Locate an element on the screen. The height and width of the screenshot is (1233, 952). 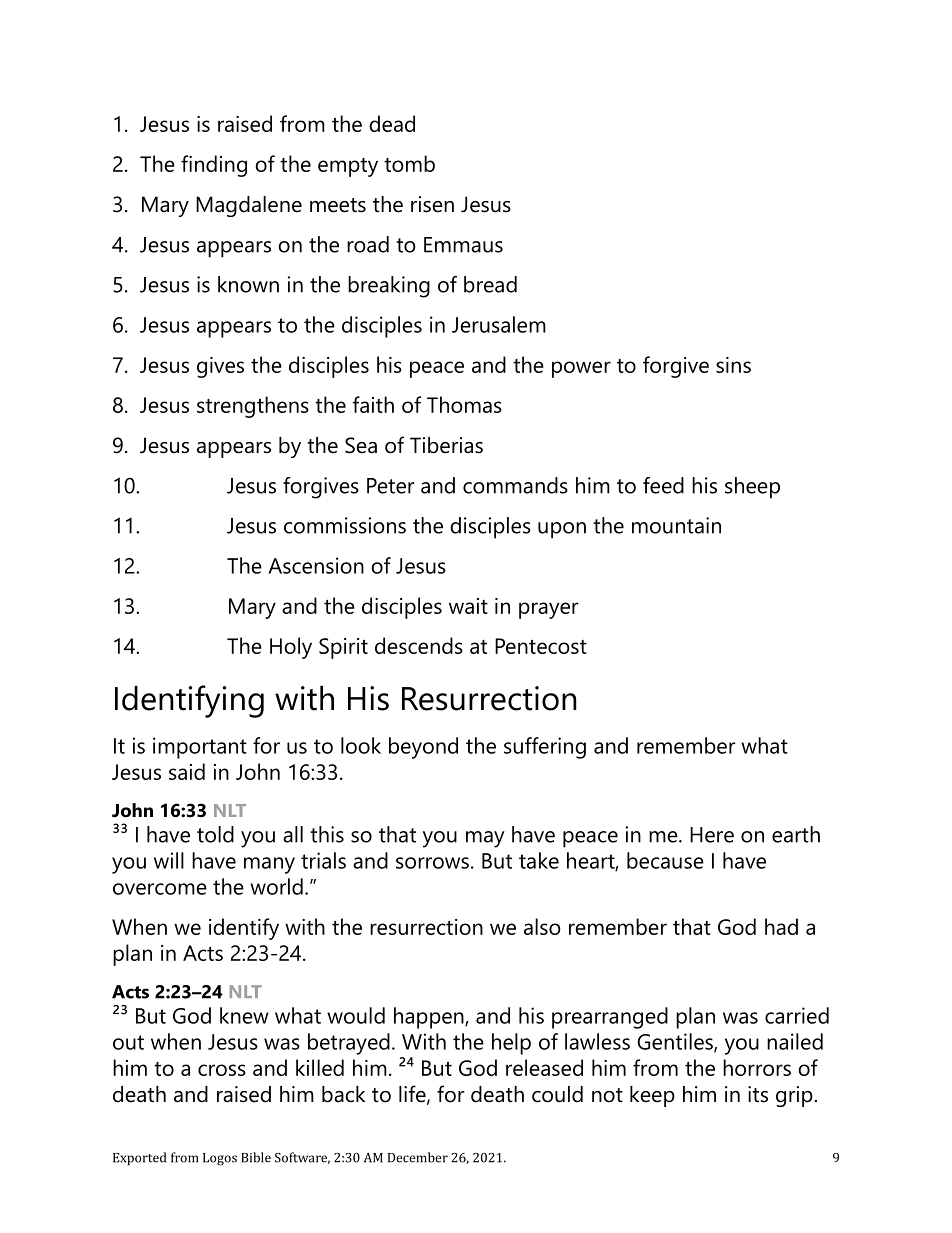
Here is located at coordinates (712, 835).
